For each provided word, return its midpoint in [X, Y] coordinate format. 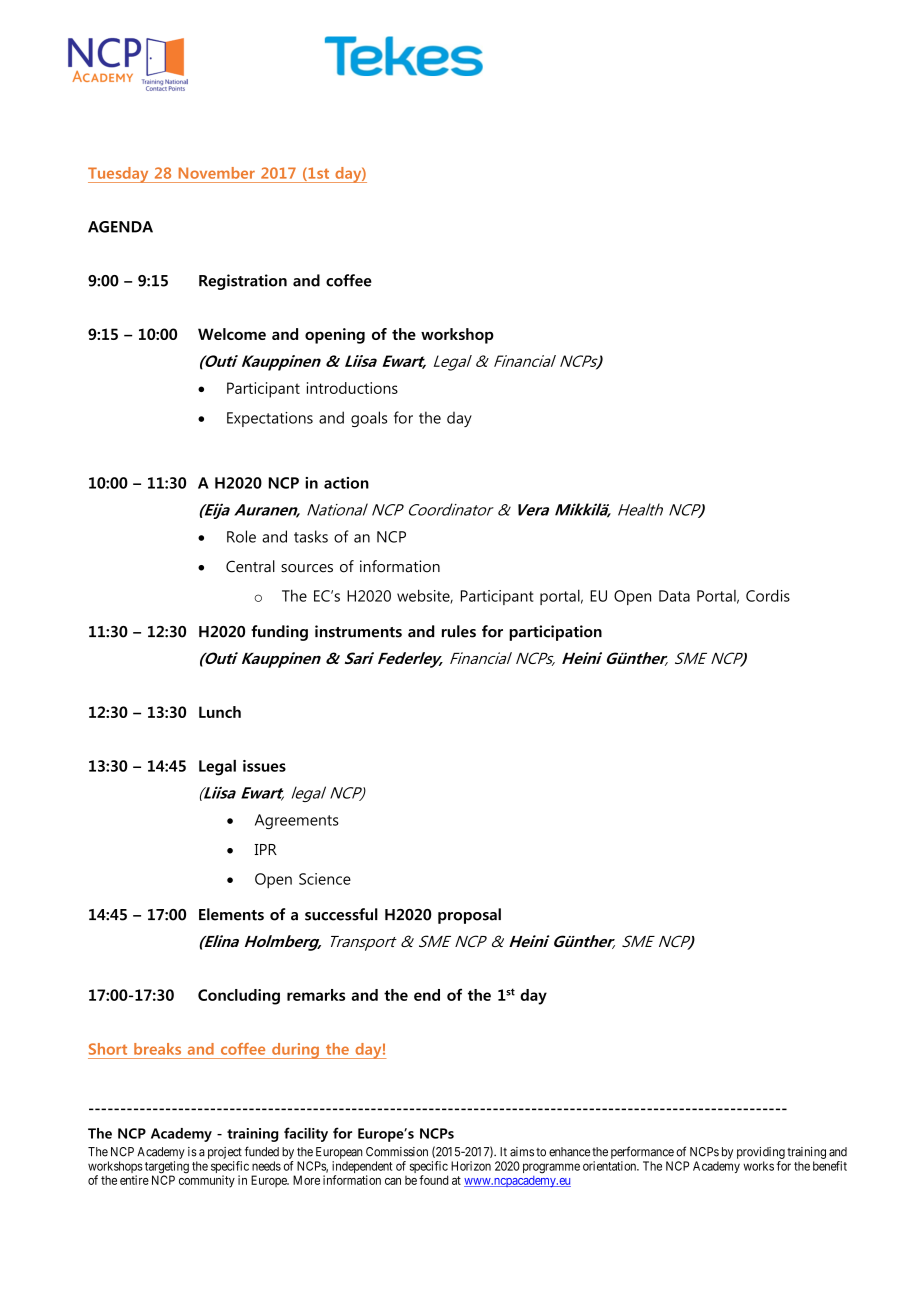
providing [761, 1153]
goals [369, 419]
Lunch [220, 712]
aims [522, 1152]
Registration [243, 282]
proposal [469, 916]
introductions [352, 388]
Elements [231, 914]
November [217, 173]
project [225, 1153]
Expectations [270, 419]
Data [674, 596]
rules [459, 631]
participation [555, 633]
